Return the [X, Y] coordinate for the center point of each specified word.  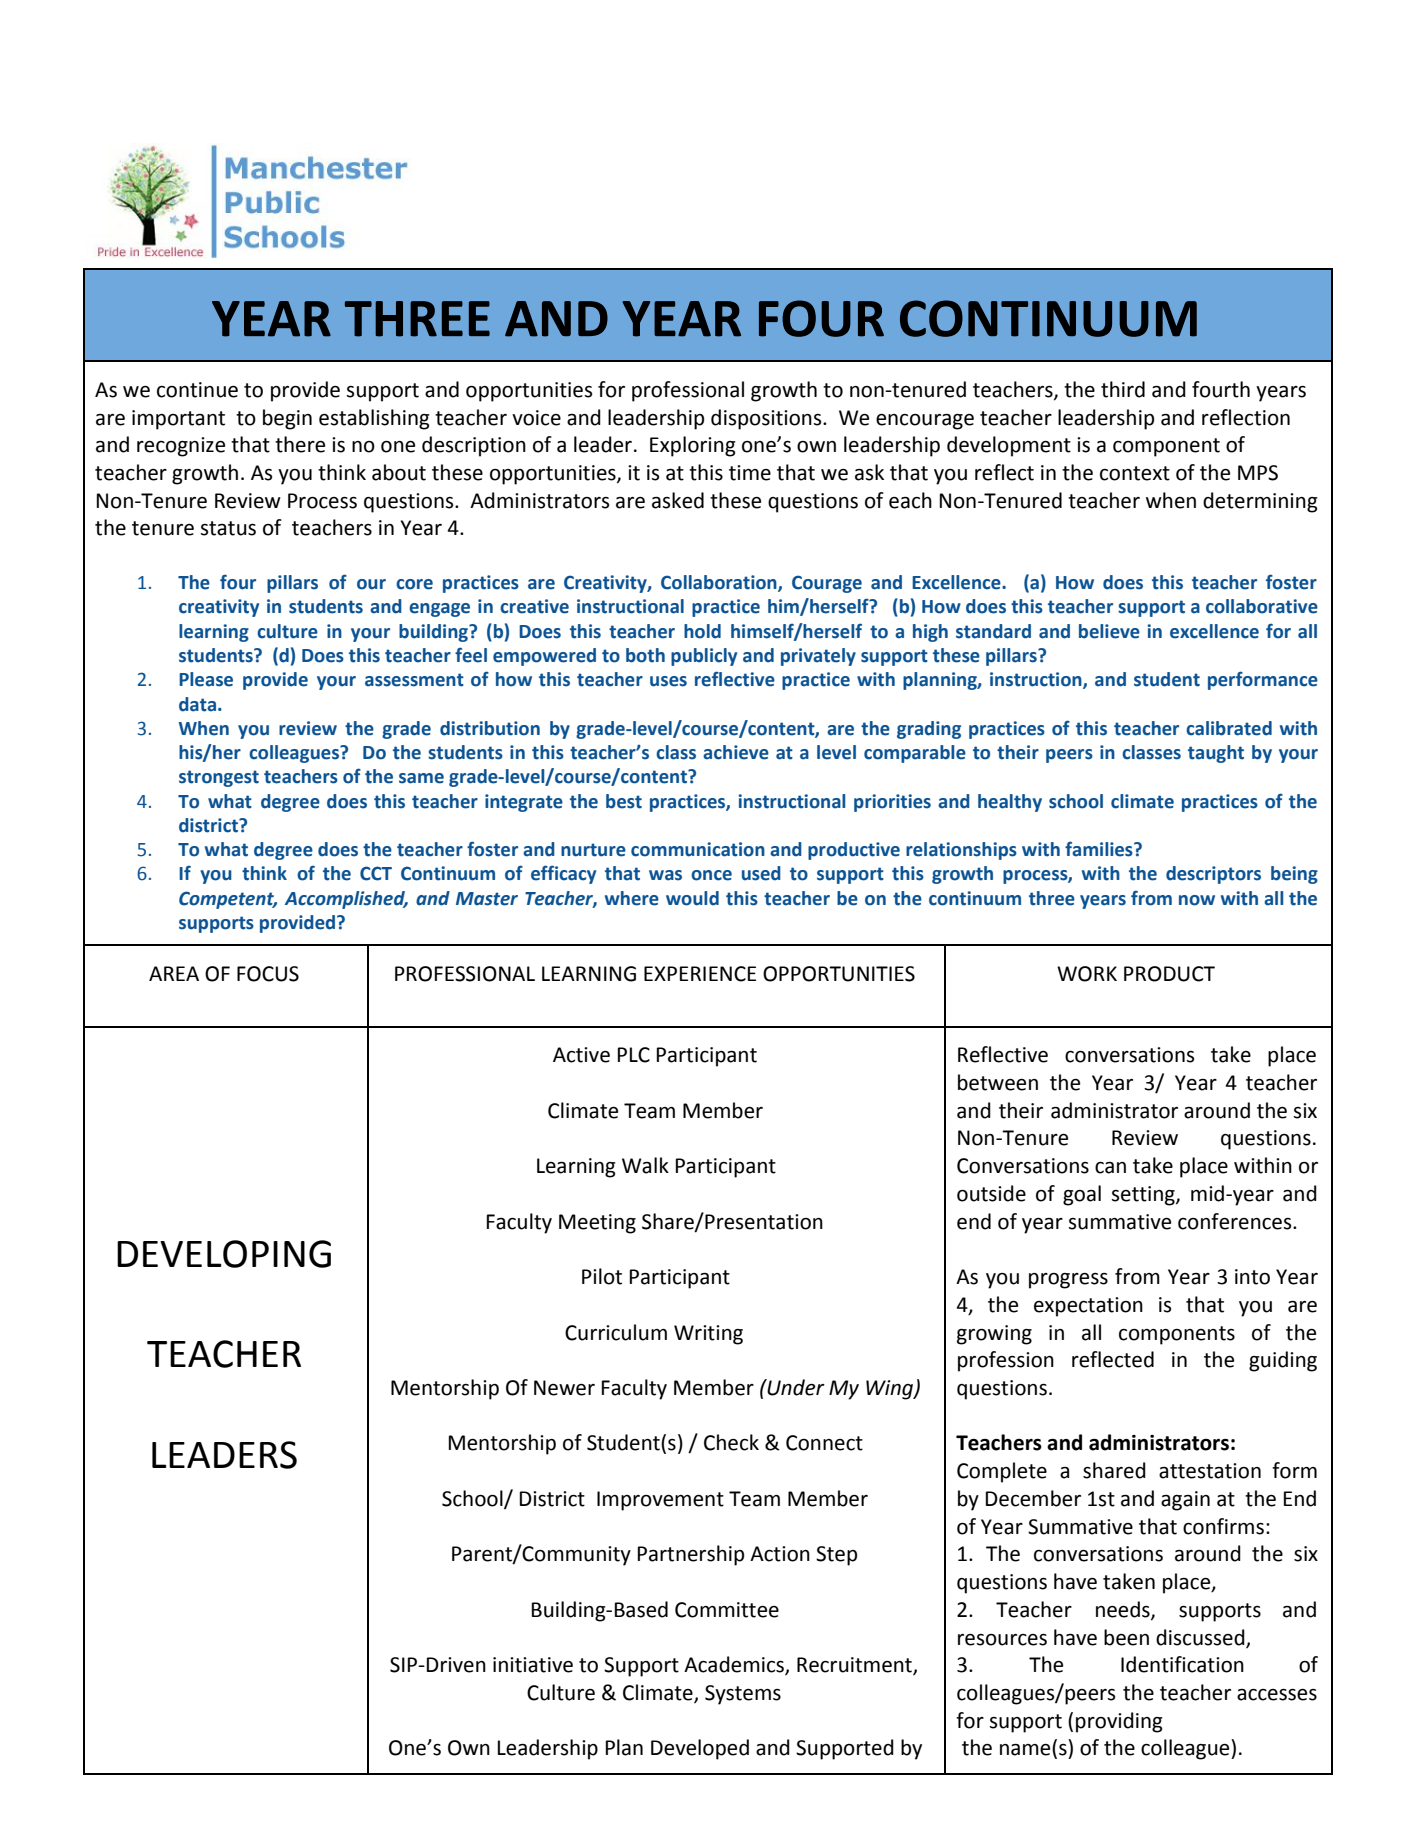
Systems [743, 1695]
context [1135, 473]
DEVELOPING [224, 1254]
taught [1216, 754]
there [300, 444]
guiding [1283, 1361]
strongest [219, 778]
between [998, 1082]
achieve [736, 752]
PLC [634, 1055]
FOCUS [268, 974]
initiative [533, 1665]
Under [795, 1387]
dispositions [767, 419]
